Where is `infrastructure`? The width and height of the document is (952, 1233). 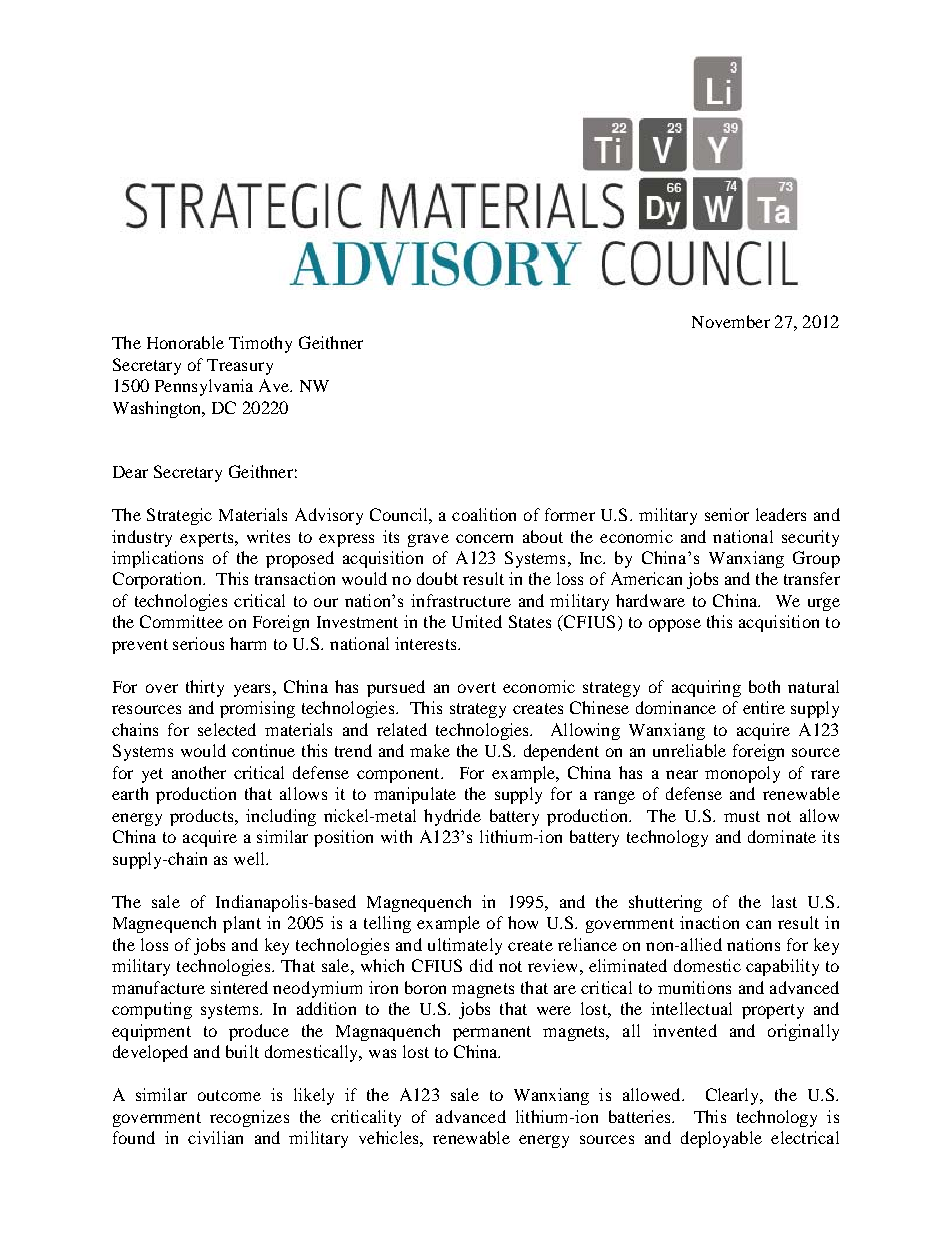 infrastructure is located at coordinates (461, 600).
